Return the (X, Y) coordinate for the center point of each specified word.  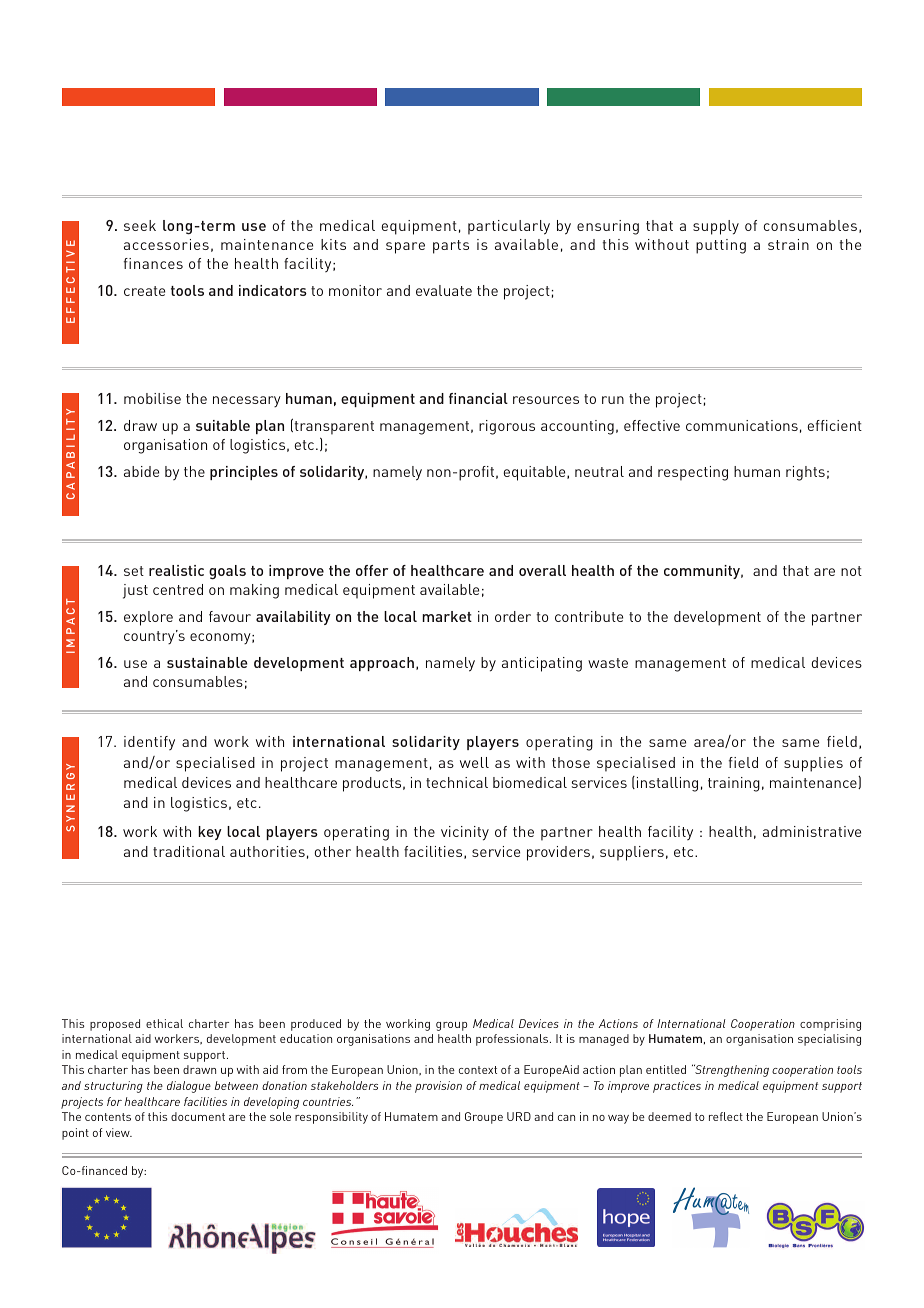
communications (742, 425)
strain (788, 244)
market (447, 616)
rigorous (507, 427)
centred (178, 589)
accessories (166, 244)
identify (149, 743)
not (851, 571)
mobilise (152, 398)
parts (451, 247)
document (198, 1116)
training (734, 784)
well (474, 762)
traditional (189, 851)
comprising (830, 1025)
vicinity (465, 833)
